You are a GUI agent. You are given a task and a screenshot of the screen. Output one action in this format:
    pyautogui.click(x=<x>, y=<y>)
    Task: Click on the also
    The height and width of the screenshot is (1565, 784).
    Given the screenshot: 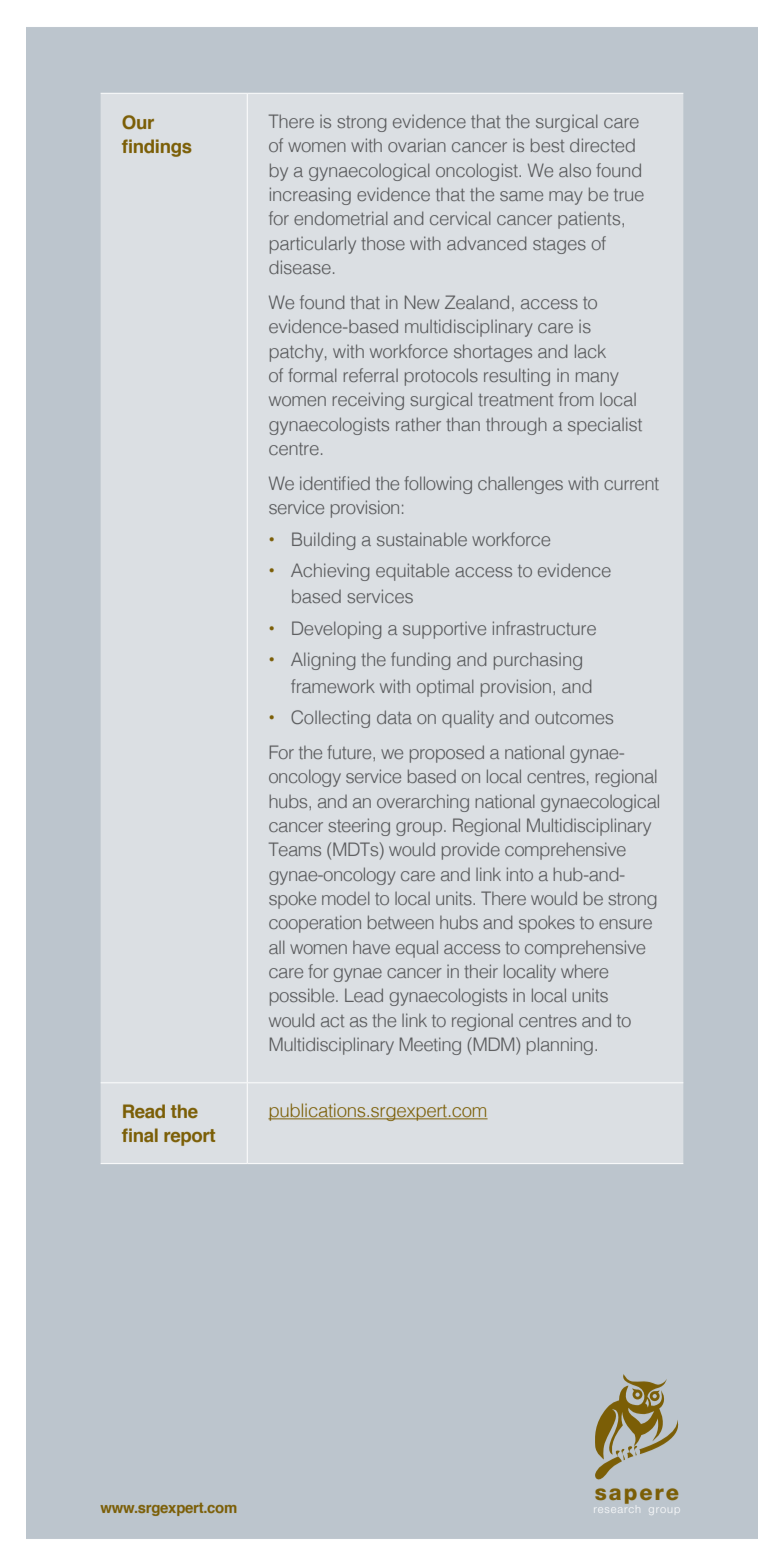 What is the action you would take?
    pyautogui.click(x=575, y=170)
